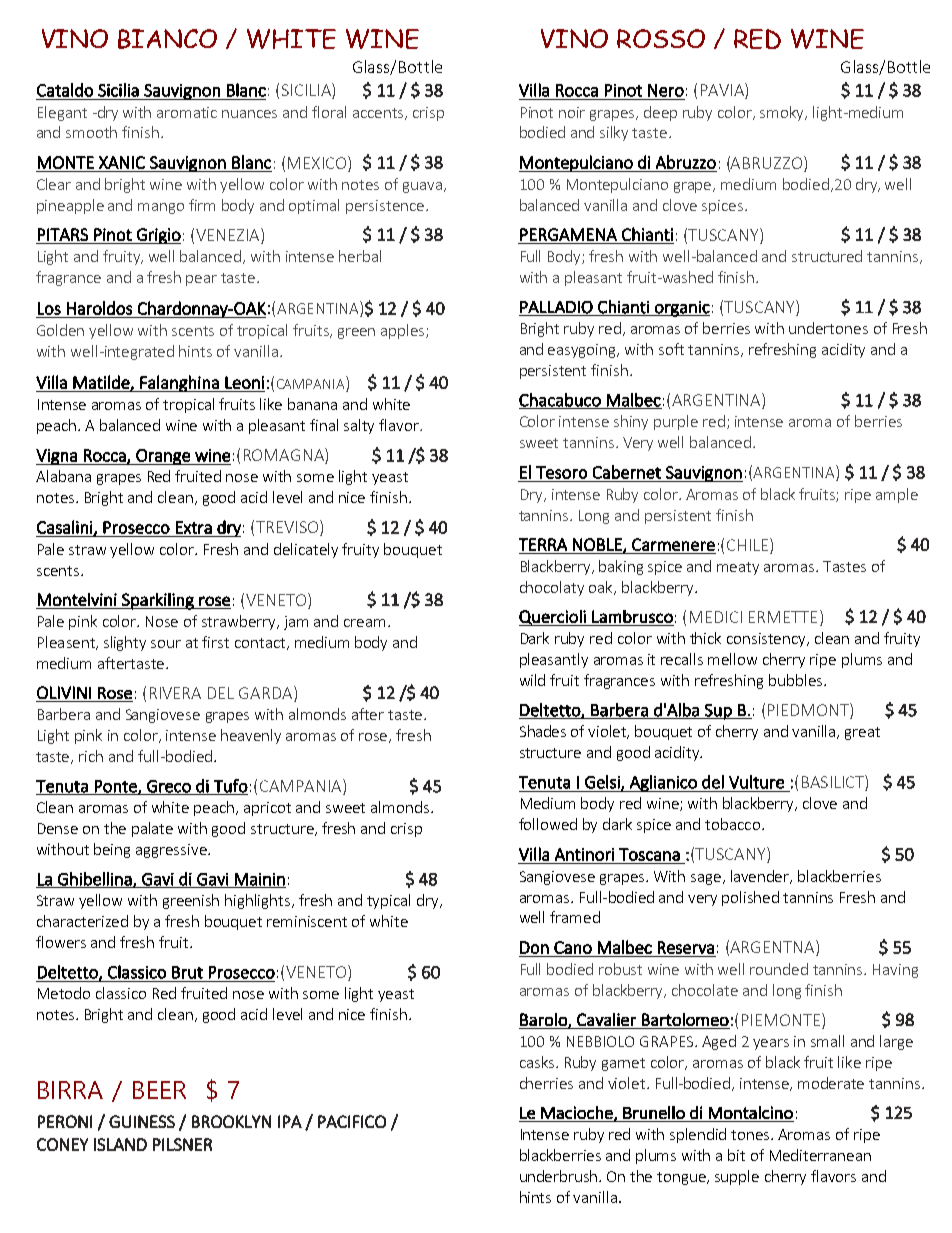  Describe the element at coordinates (166, 644) in the page. I see `sour` at that location.
